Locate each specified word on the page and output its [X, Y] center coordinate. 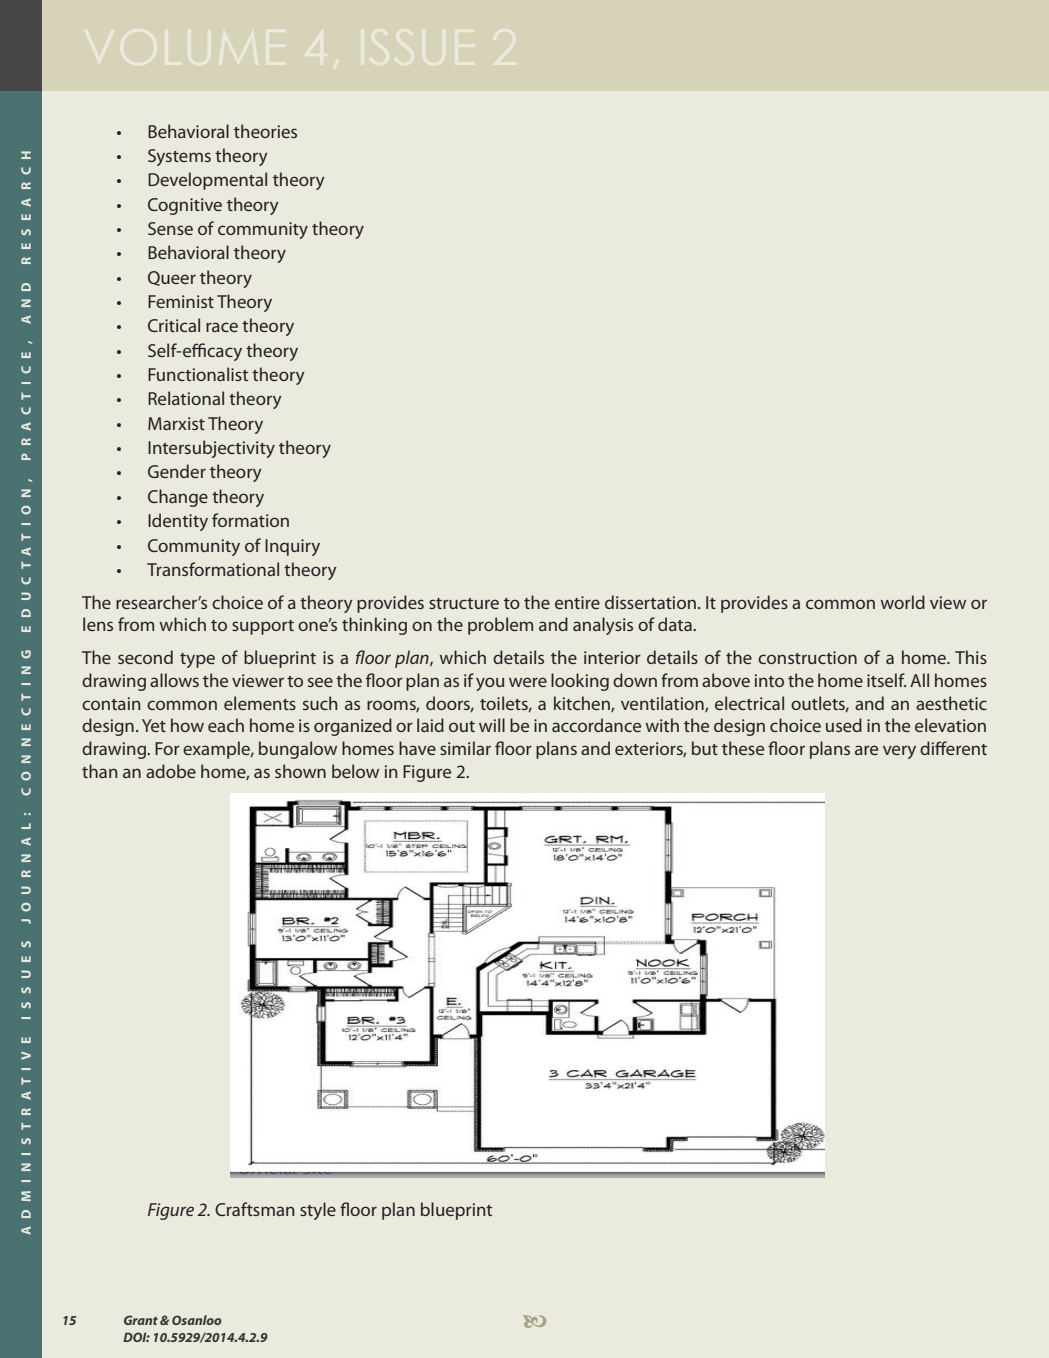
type [197, 660]
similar [465, 748]
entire [577, 602]
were [528, 682]
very [899, 752]
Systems [179, 157]
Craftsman [255, 1209]
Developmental [207, 181]
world [903, 602]
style [318, 1211]
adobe [171, 771]
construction [807, 657]
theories [265, 131]
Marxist [176, 423]
